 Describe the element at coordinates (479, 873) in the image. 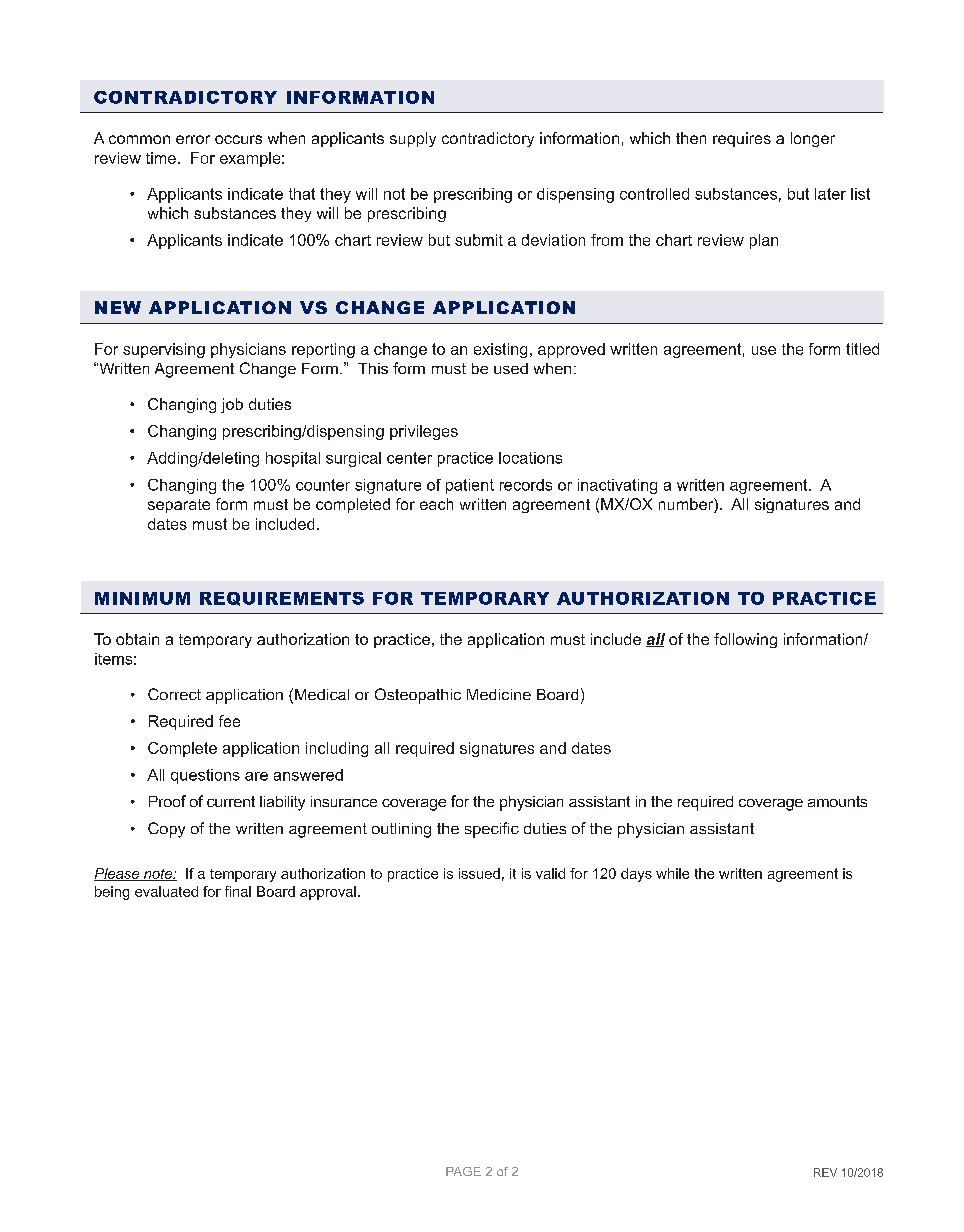

I see `issued` at that location.
